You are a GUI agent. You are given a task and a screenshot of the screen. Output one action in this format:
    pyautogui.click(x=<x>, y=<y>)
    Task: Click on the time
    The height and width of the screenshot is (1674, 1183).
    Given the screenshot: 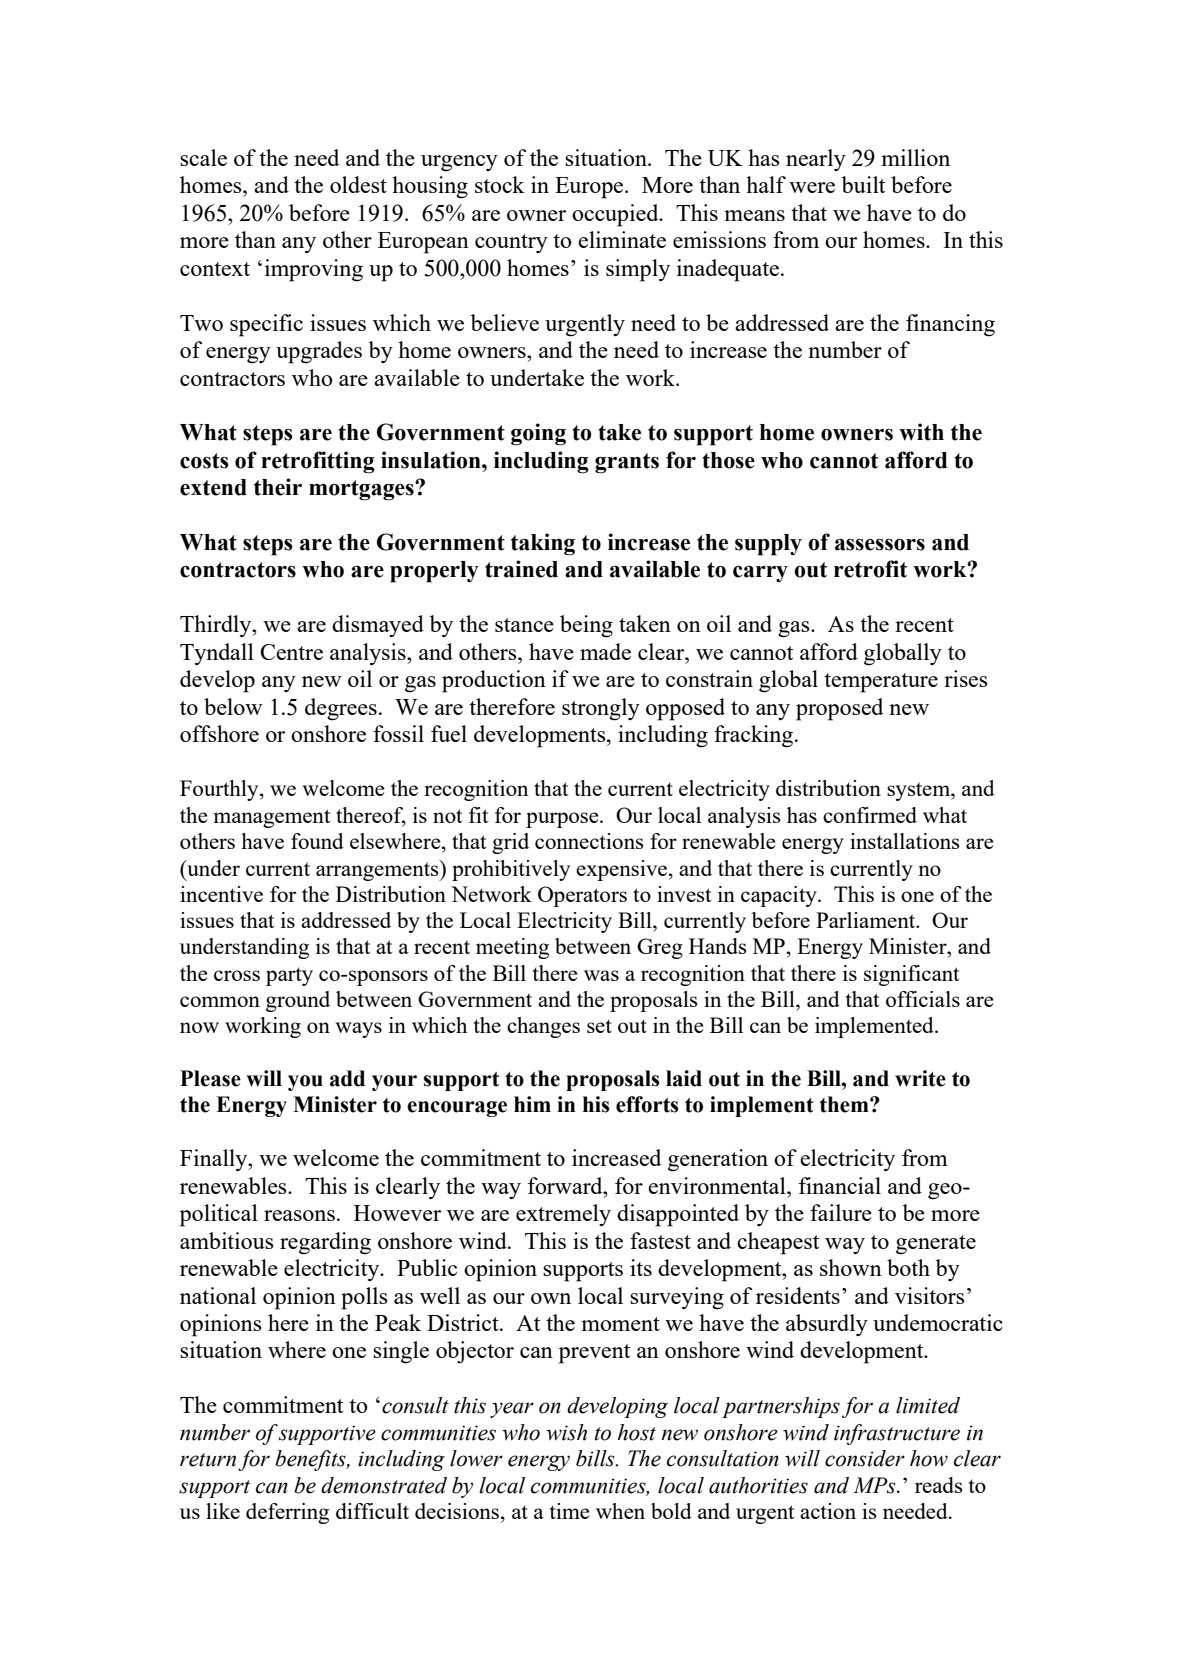 What is the action you would take?
    pyautogui.click(x=569, y=1511)
